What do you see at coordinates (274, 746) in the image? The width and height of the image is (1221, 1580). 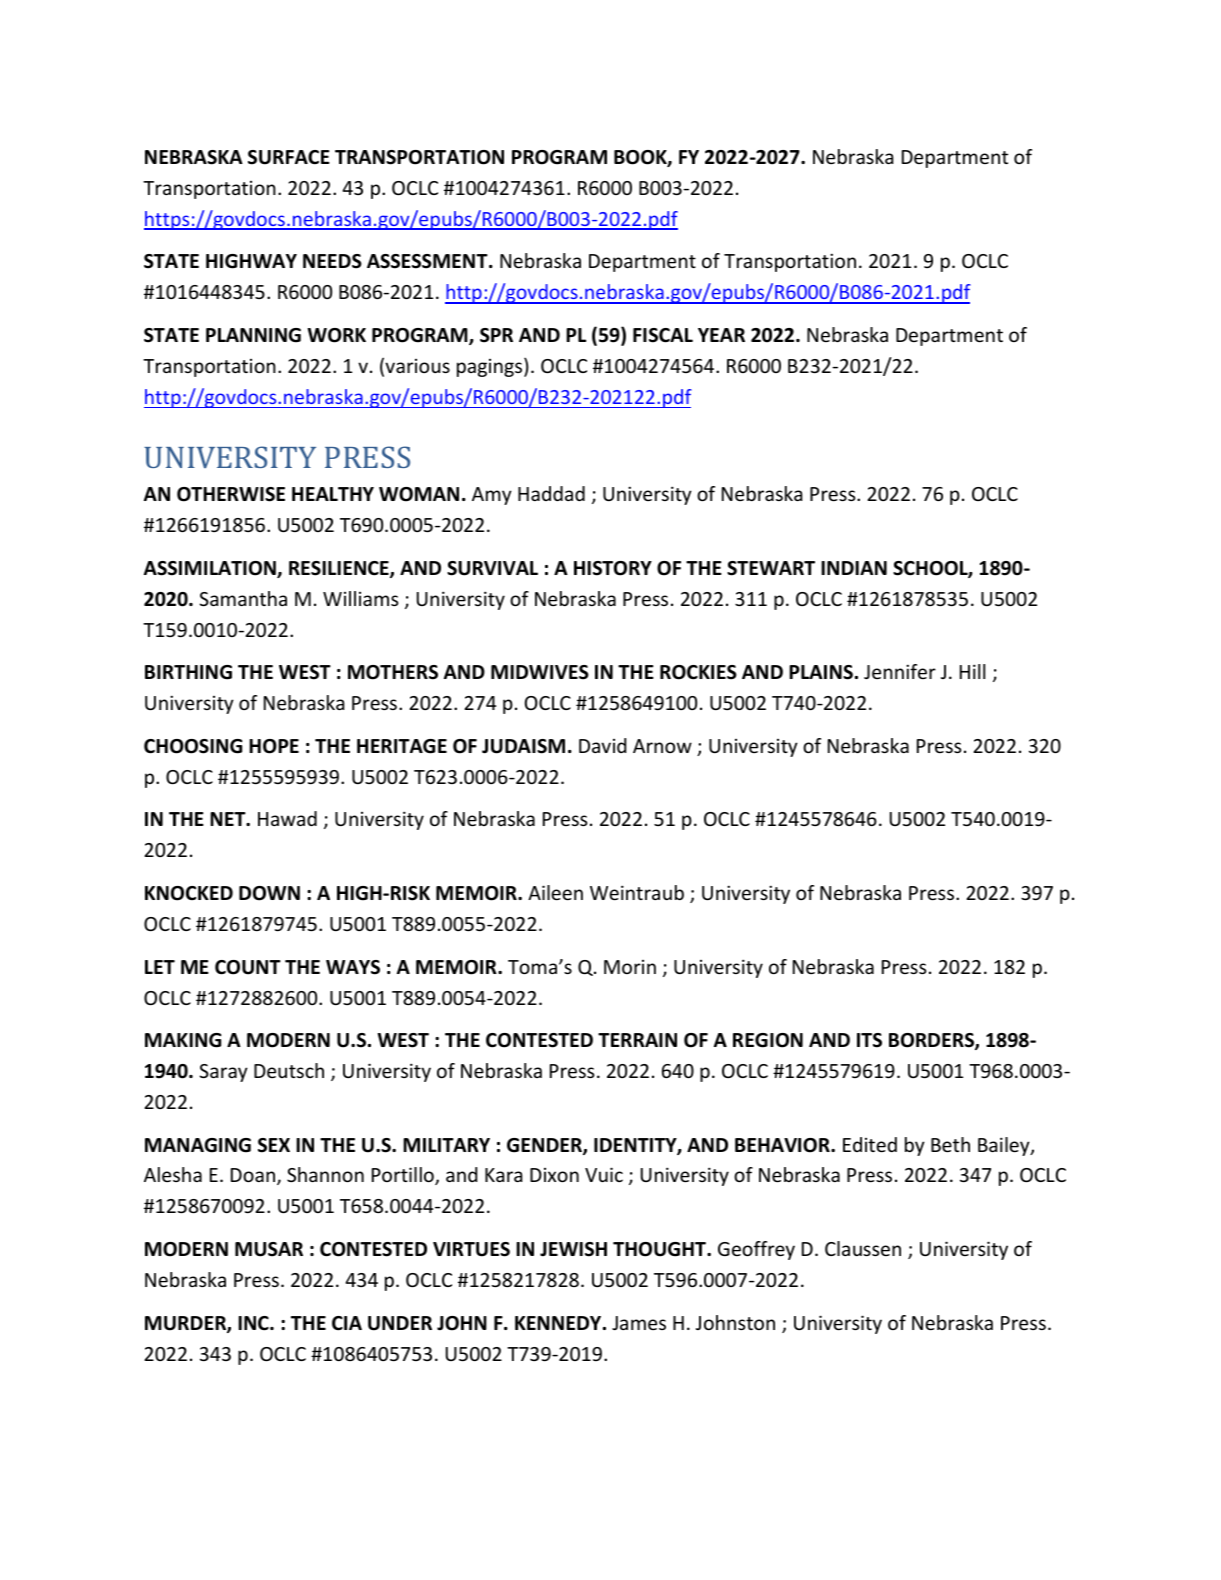 I see `HOPE` at bounding box center [274, 746].
